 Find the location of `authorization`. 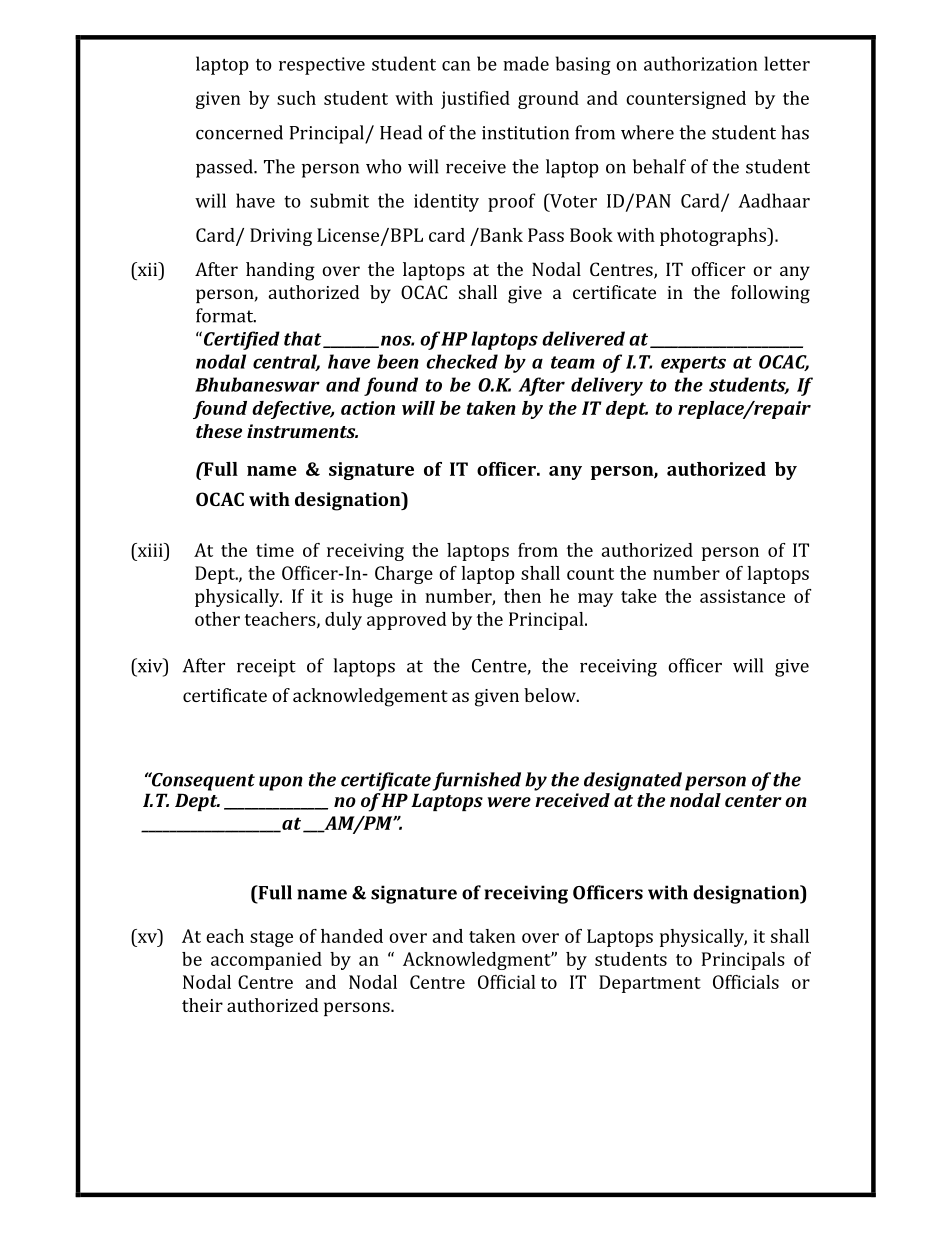

authorization is located at coordinates (700, 63).
